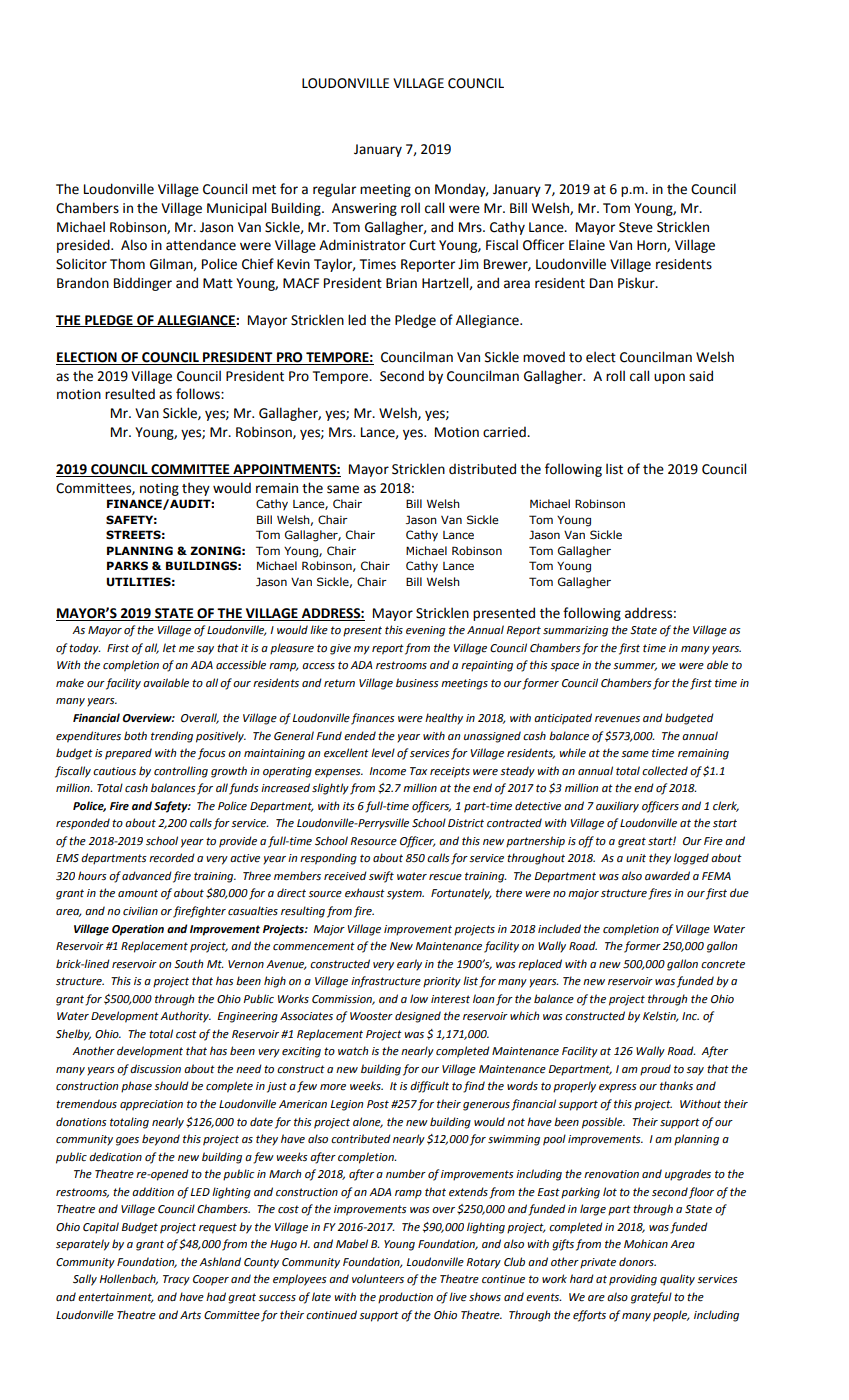 This screenshot has width=849, height=1400. What do you see at coordinates (677, 1280) in the screenshot?
I see `quality` at bounding box center [677, 1280].
